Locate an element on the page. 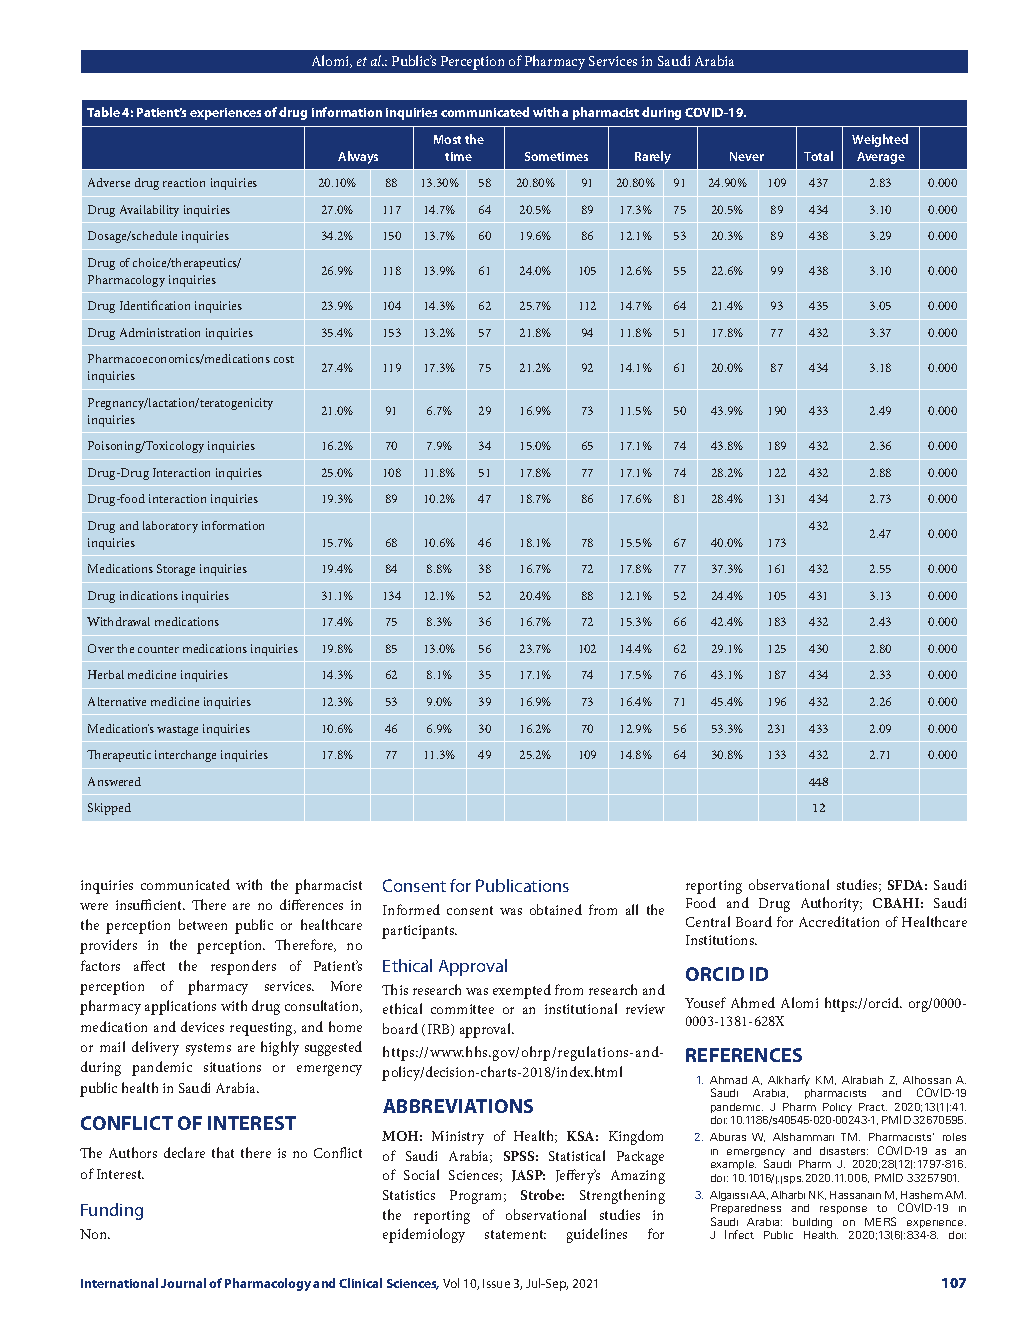 The width and height of the page is (1028, 1330). Most is located at coordinates (447, 139).
